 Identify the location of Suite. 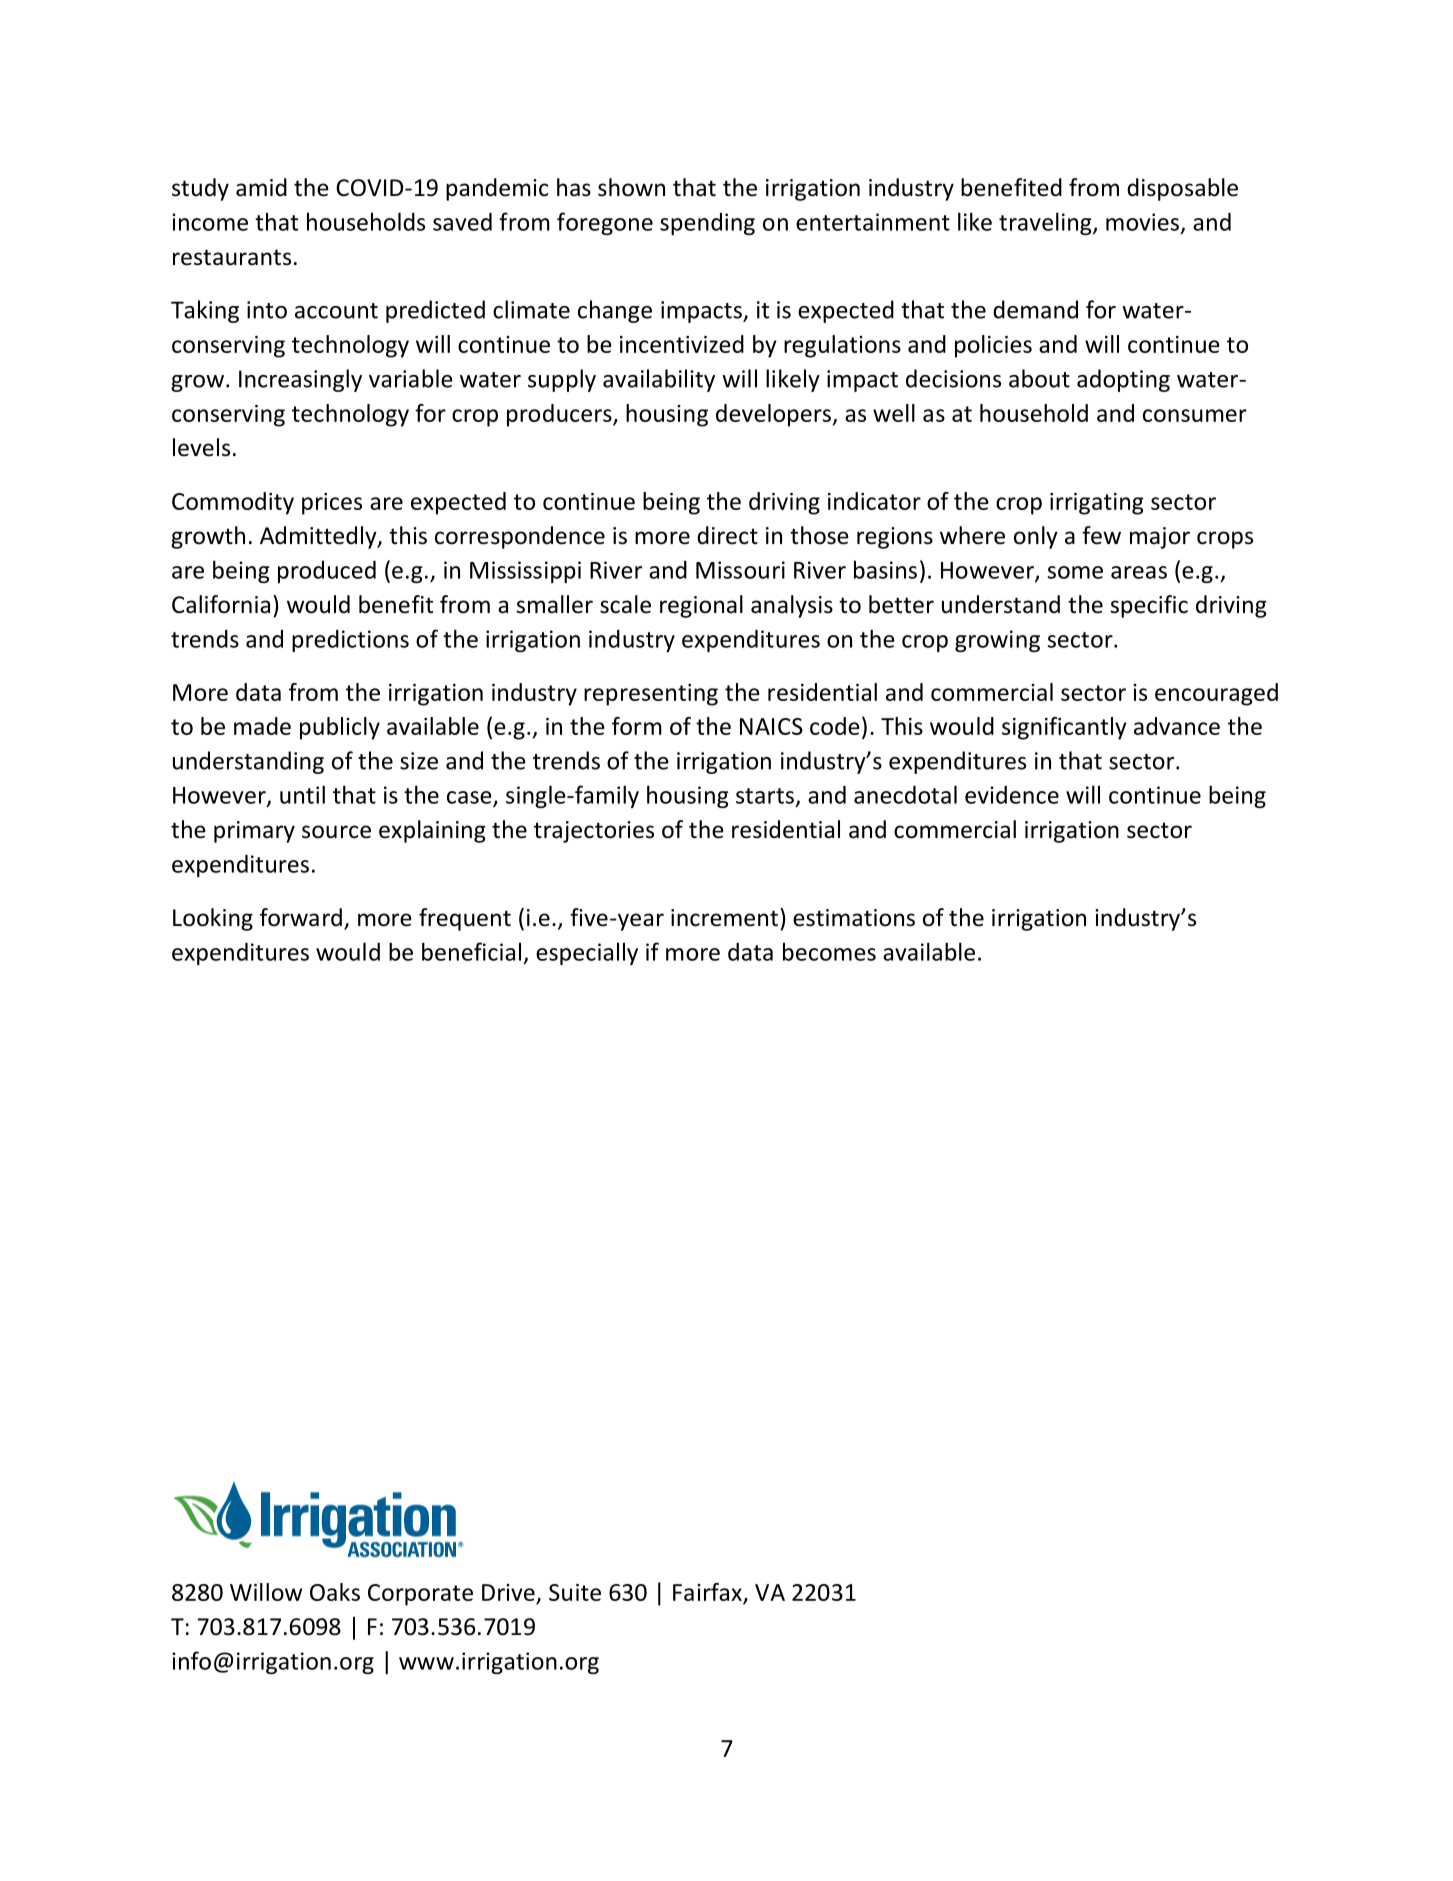
(575, 1592).
